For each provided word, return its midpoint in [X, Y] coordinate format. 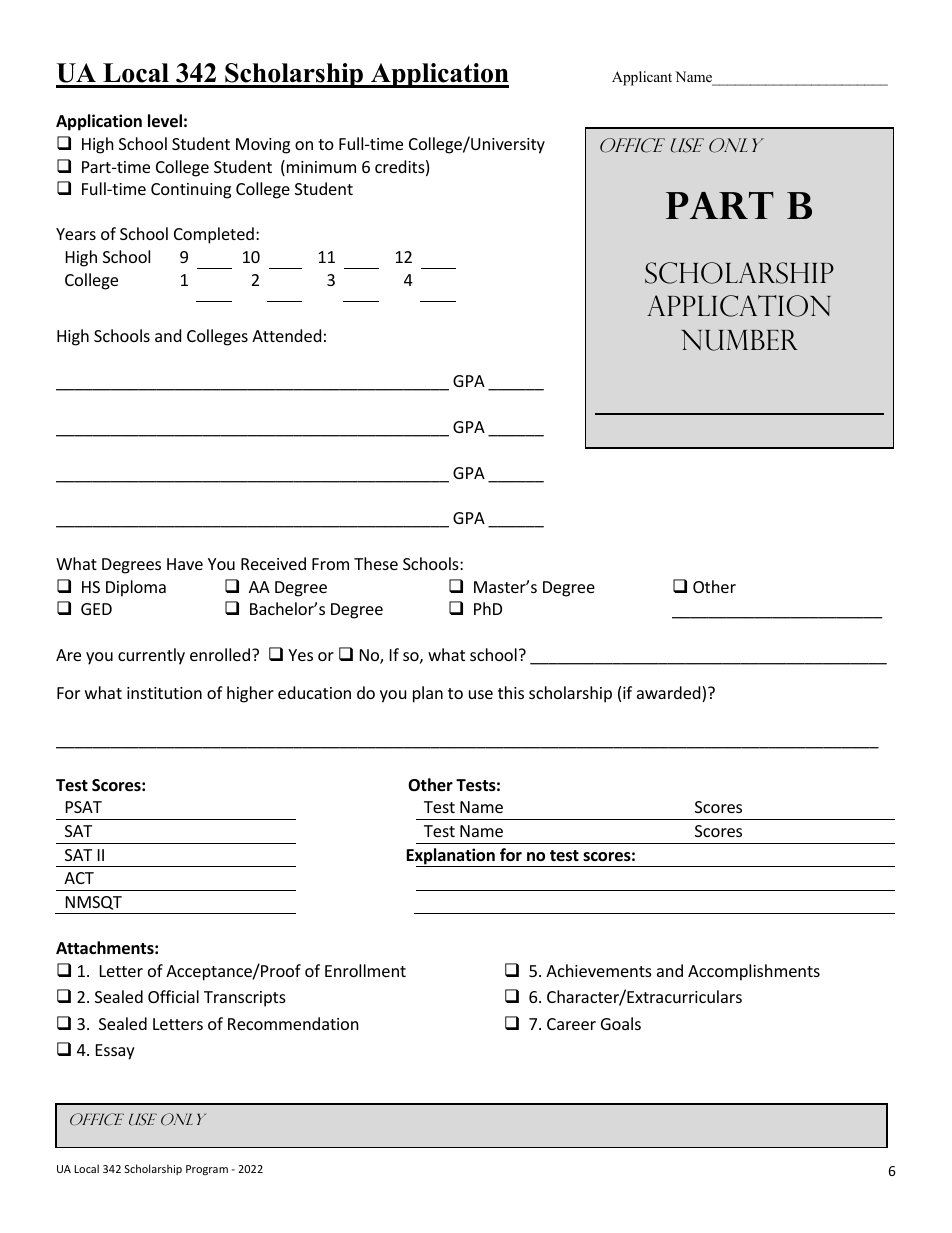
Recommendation [293, 1023]
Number [739, 340]
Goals [621, 1023]
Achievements [599, 970]
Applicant [642, 78]
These [376, 563]
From [330, 564]
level [165, 121]
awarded [670, 694]
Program [207, 1170]
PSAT [84, 807]
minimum [320, 168]
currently [151, 656]
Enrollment [365, 970]
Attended [286, 335]
